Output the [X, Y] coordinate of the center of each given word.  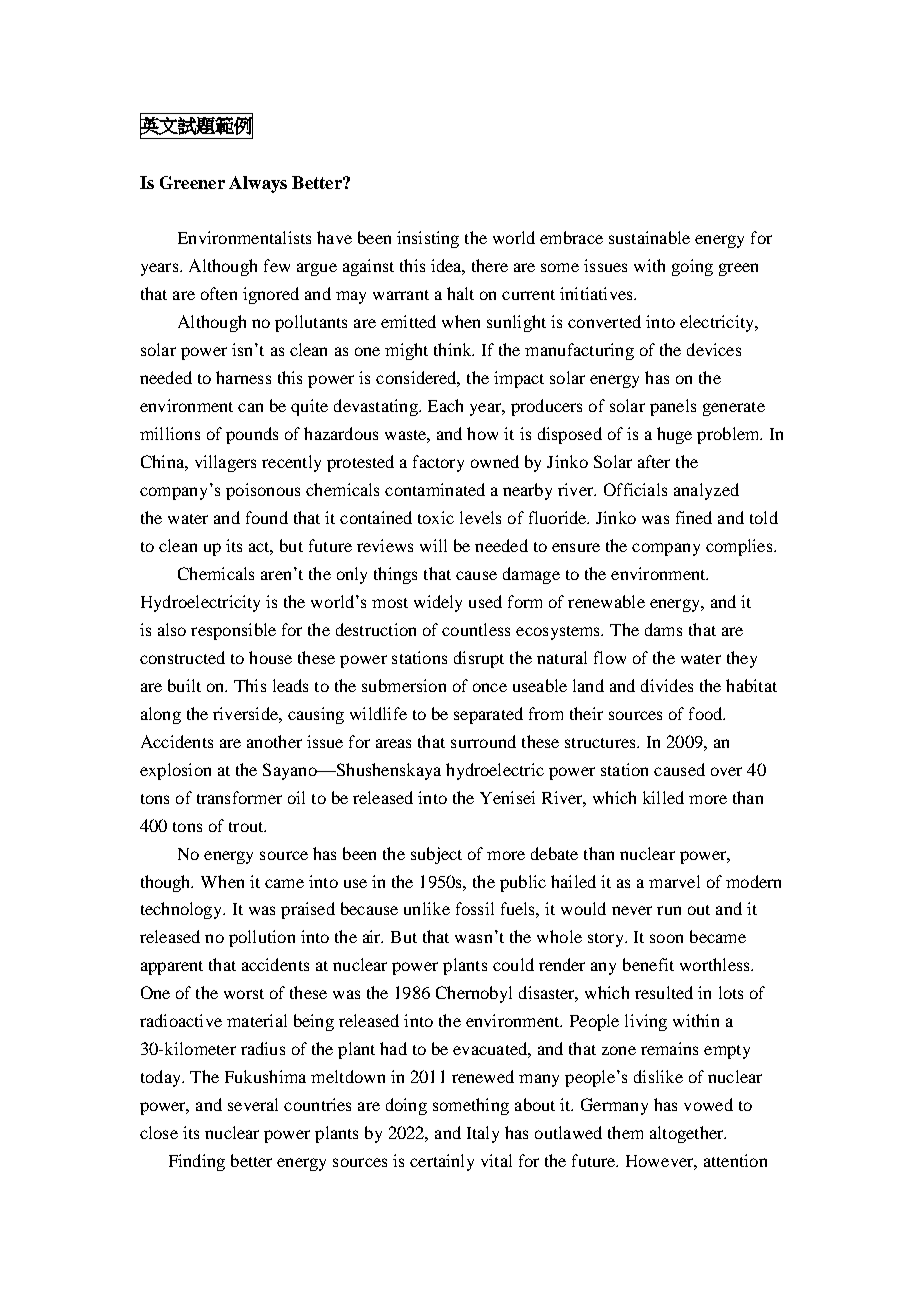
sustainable [649, 237]
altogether [688, 1134]
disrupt [479, 659]
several [253, 1104]
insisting [428, 239]
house [270, 657]
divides [667, 685]
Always [258, 184]
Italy [483, 1134]
